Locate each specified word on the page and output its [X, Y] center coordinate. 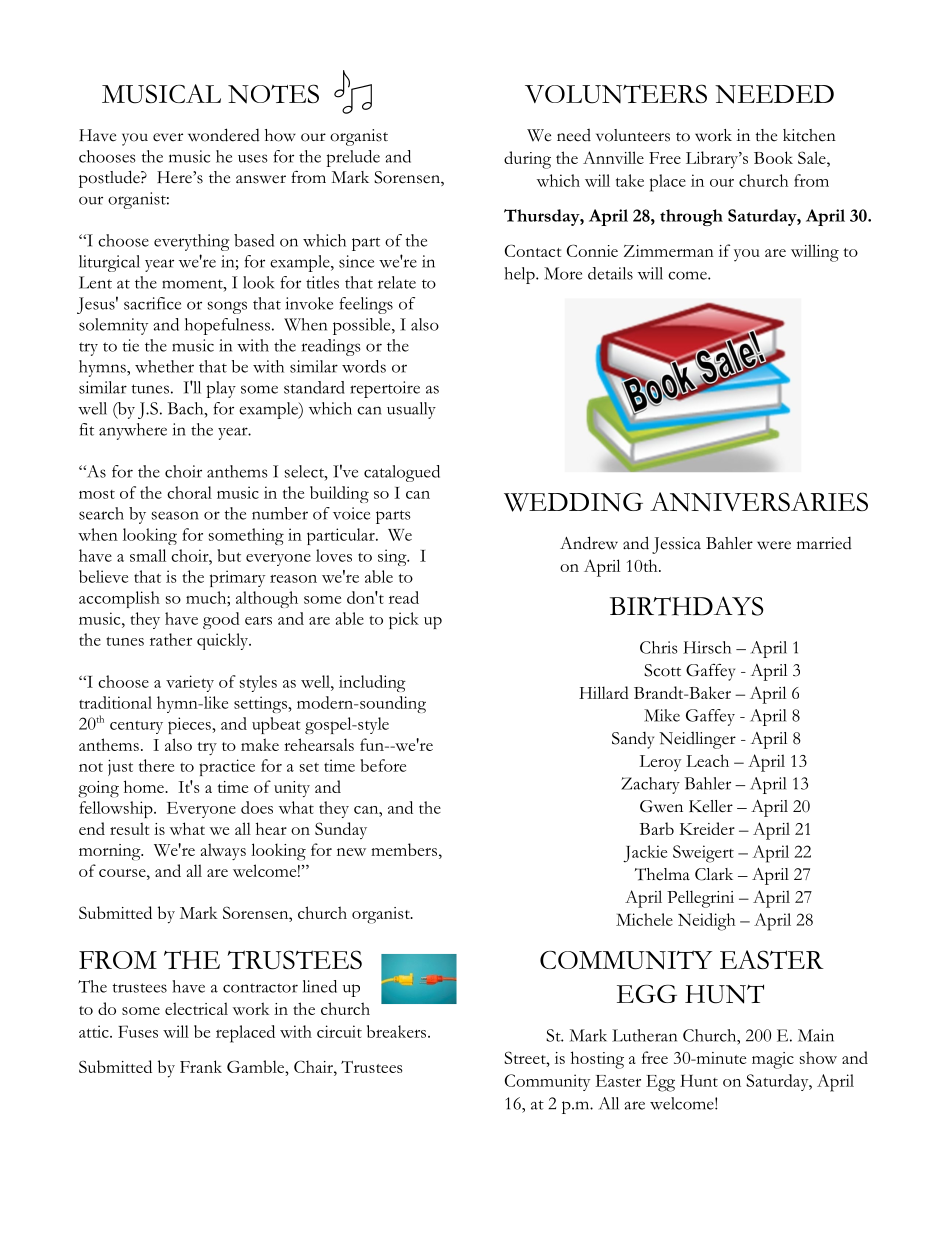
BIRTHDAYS [686, 606]
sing [393, 557]
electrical [196, 1008]
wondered [224, 135]
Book [773, 157]
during [527, 160]
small [148, 555]
